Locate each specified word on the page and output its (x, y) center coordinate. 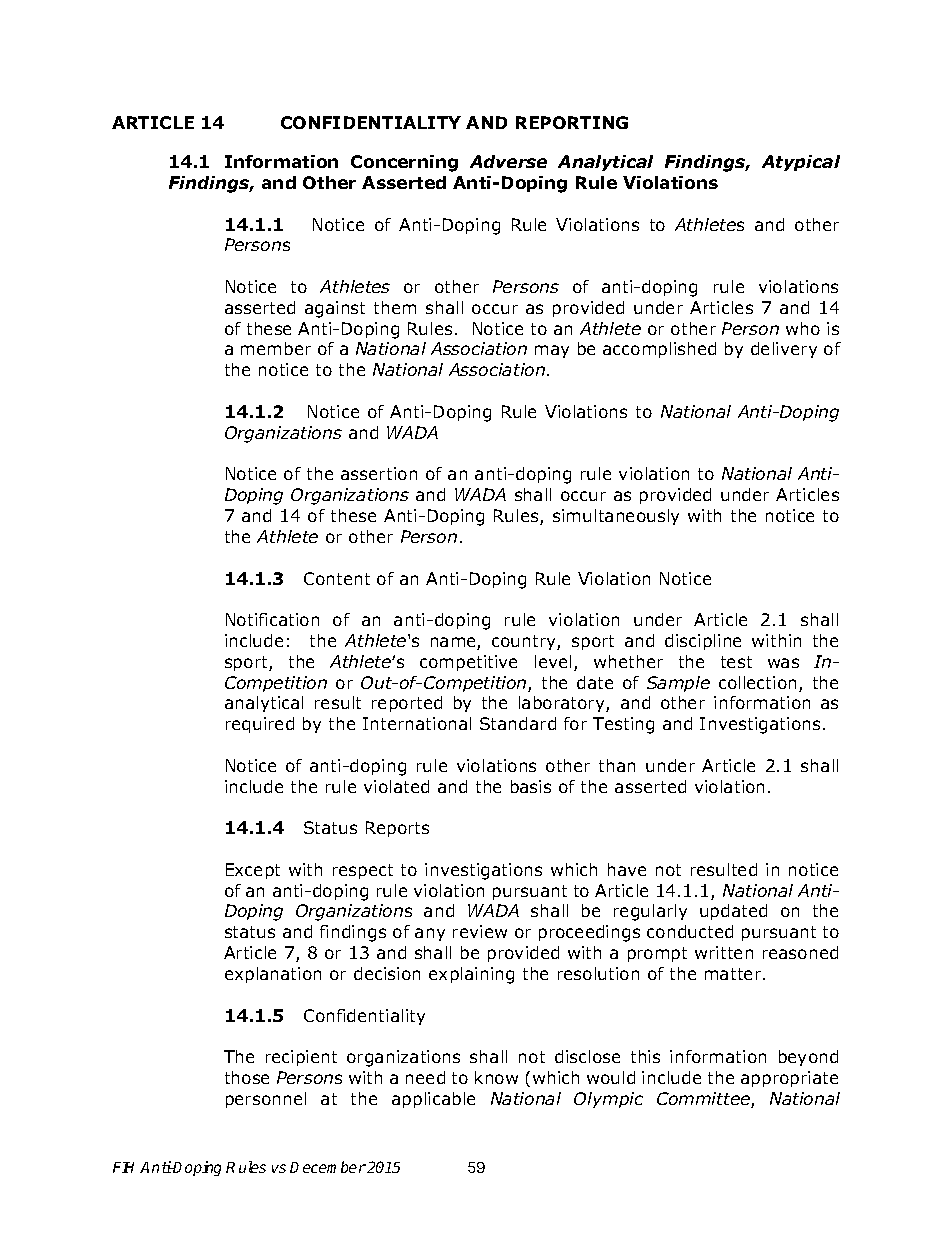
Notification (272, 619)
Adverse (508, 161)
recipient (301, 1058)
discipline (703, 642)
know (496, 1077)
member (276, 348)
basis (531, 786)
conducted (690, 931)
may (552, 351)
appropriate (789, 1079)
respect (363, 871)
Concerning (404, 163)
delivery (784, 350)
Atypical (801, 163)
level (553, 661)
